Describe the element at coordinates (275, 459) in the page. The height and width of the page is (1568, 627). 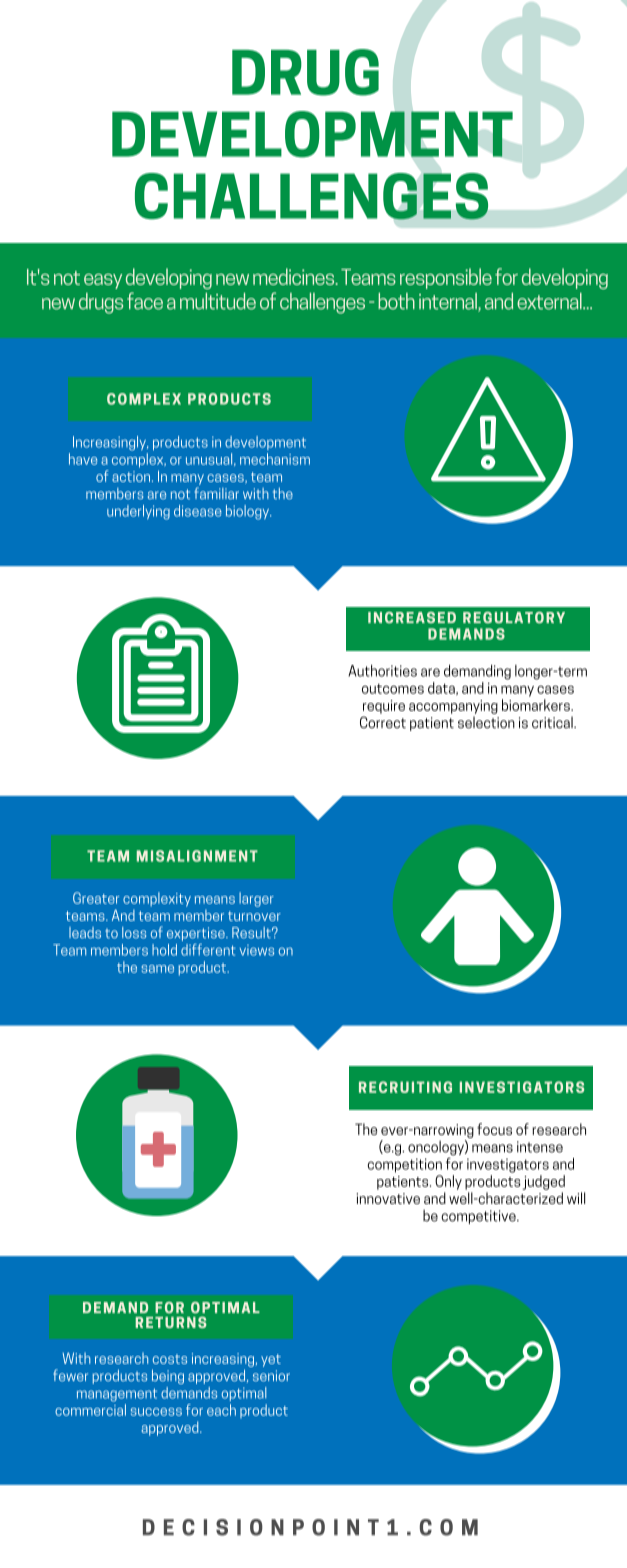
I see `mechanism` at that location.
